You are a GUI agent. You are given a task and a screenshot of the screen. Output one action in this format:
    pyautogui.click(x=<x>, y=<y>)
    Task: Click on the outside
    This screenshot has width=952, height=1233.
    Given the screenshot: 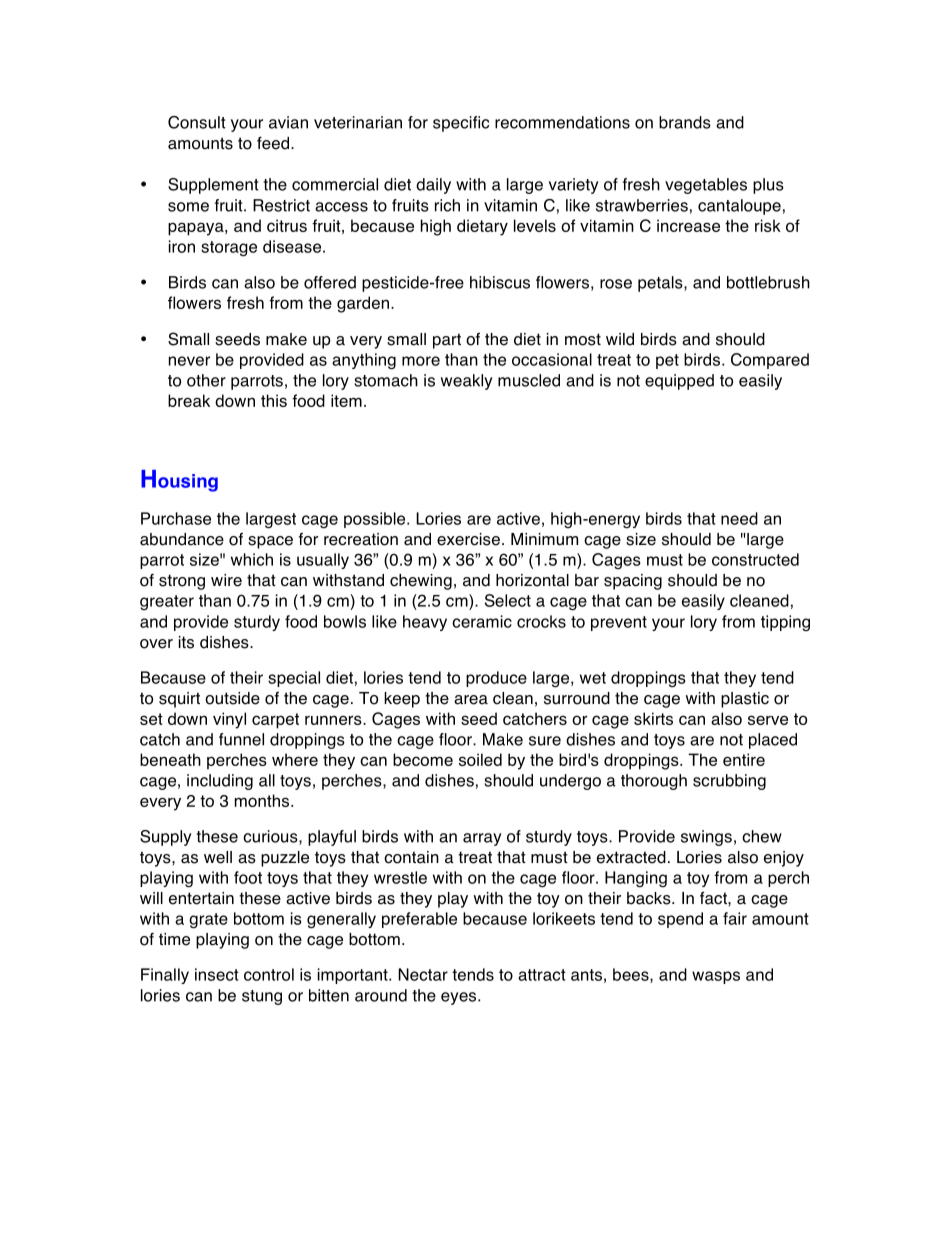 What is the action you would take?
    pyautogui.click(x=232, y=698)
